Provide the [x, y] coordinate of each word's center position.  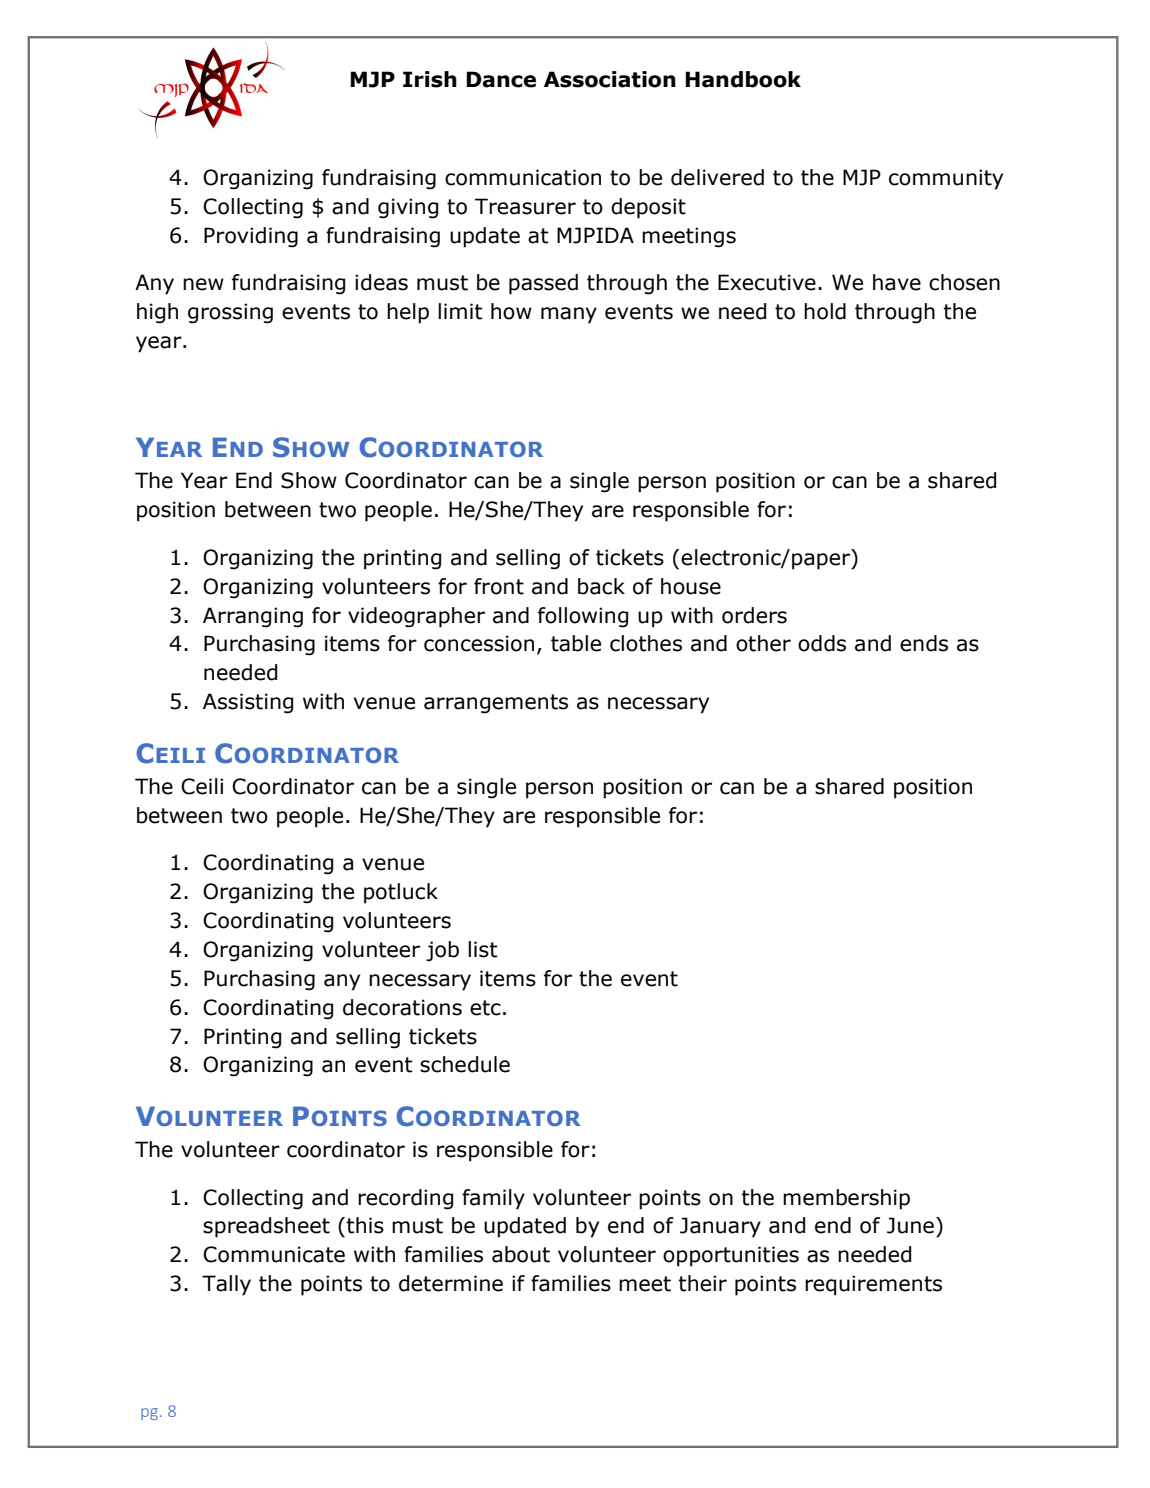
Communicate [274, 1254]
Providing [251, 237]
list [483, 949]
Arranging [253, 617]
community [946, 179]
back [601, 586]
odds [822, 643]
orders [754, 615]
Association [610, 79]
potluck [401, 893]
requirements [873, 1285]
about [521, 1254]
